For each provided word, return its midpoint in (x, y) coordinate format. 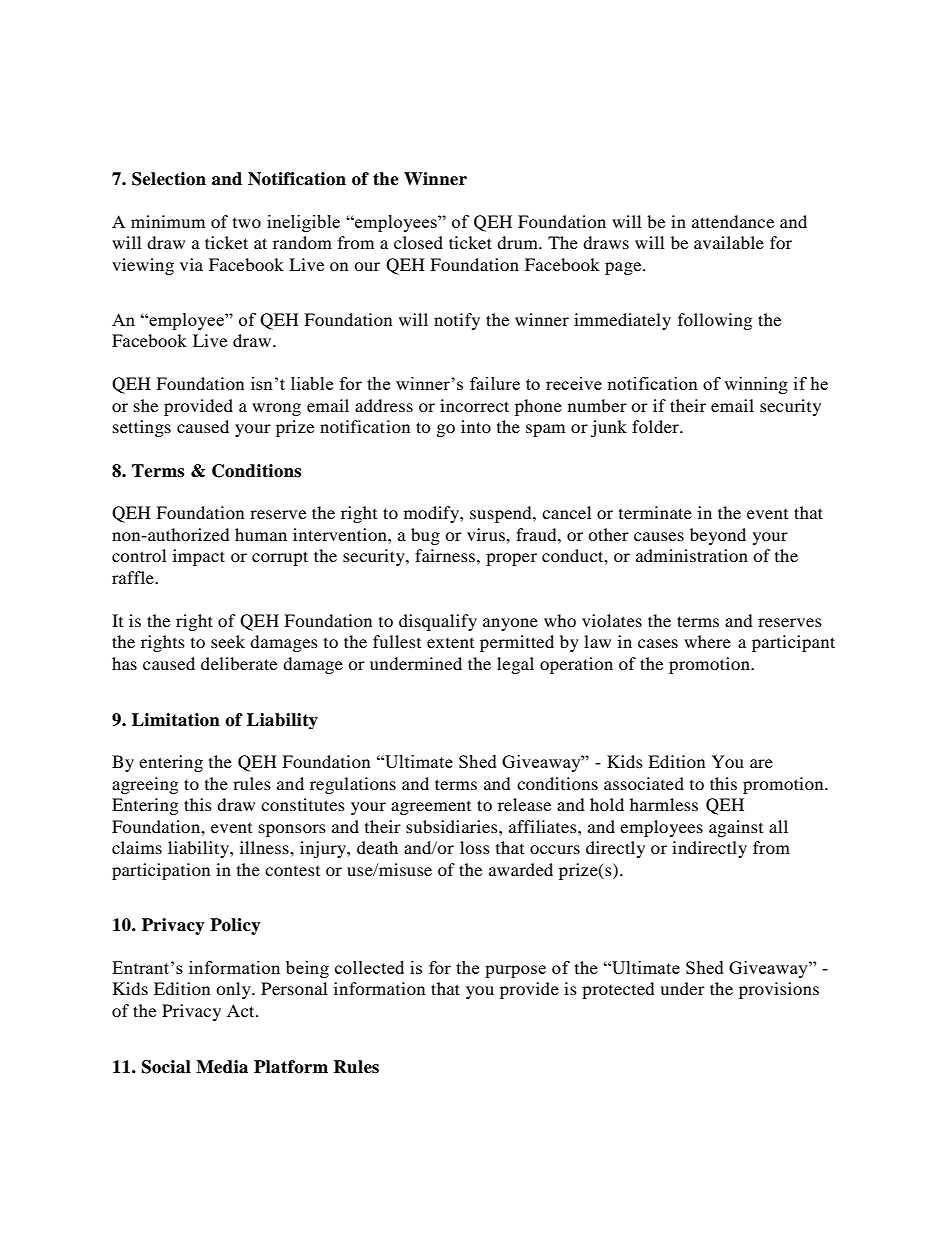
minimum (168, 221)
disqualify (438, 622)
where (707, 641)
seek (228, 641)
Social (166, 1067)
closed (418, 242)
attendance (733, 221)
